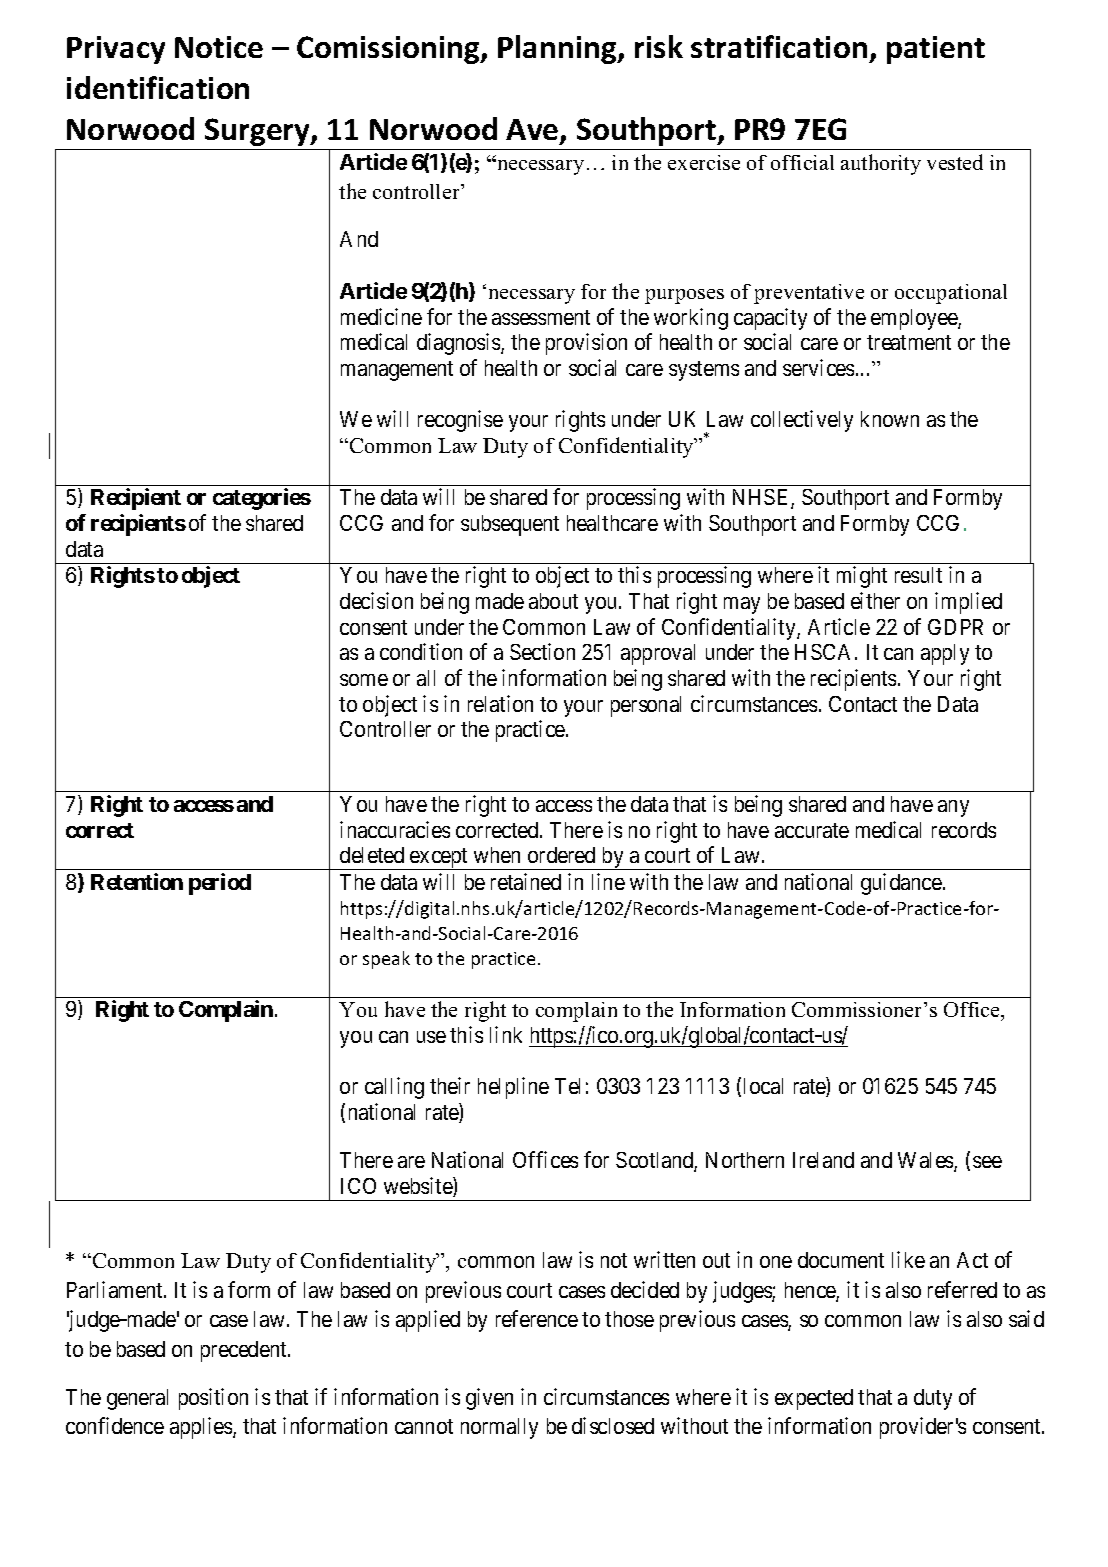  I want to click on medicine, so click(381, 316).
